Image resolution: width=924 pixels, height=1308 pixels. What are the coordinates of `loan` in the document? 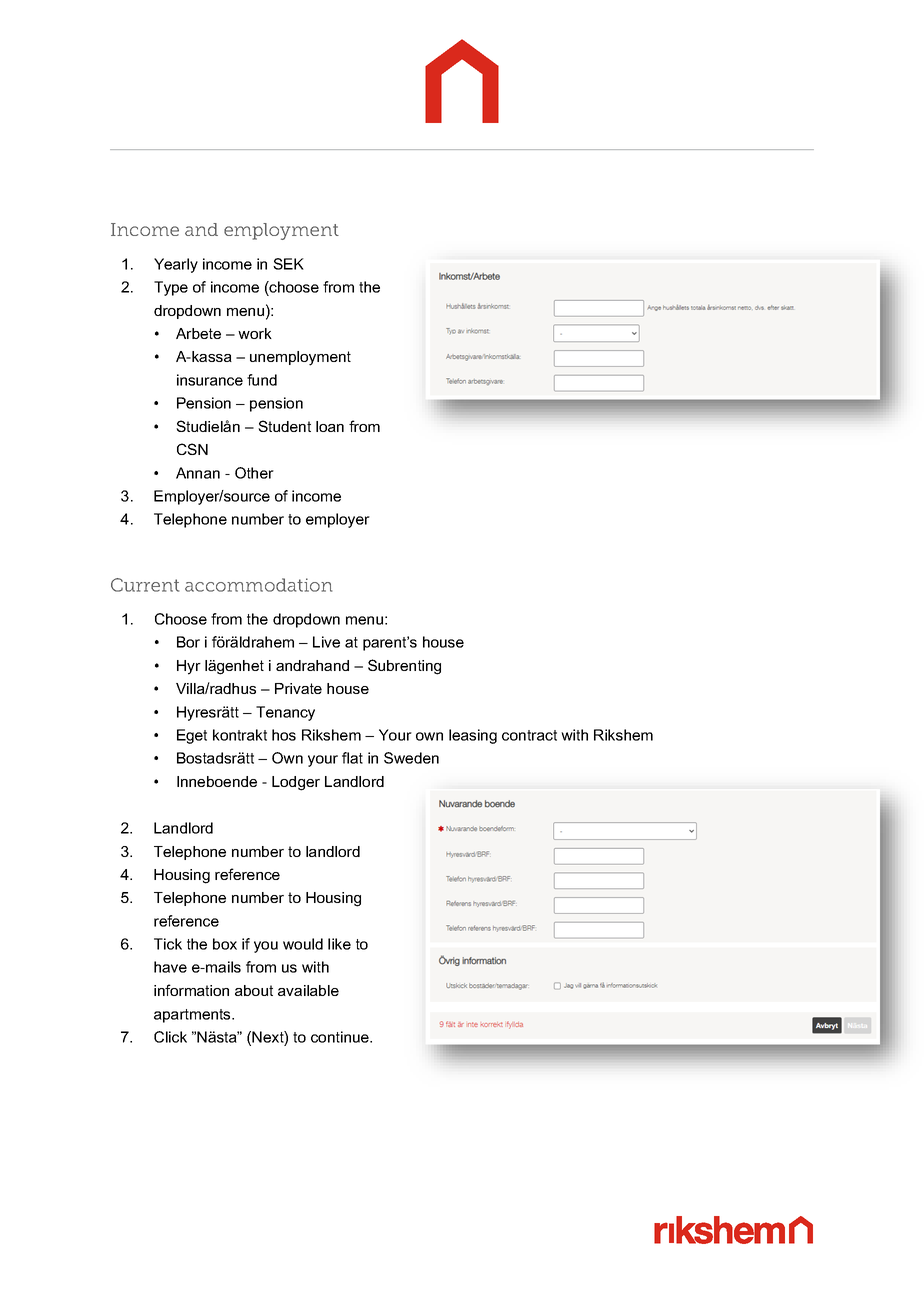 It's located at (330, 426).
